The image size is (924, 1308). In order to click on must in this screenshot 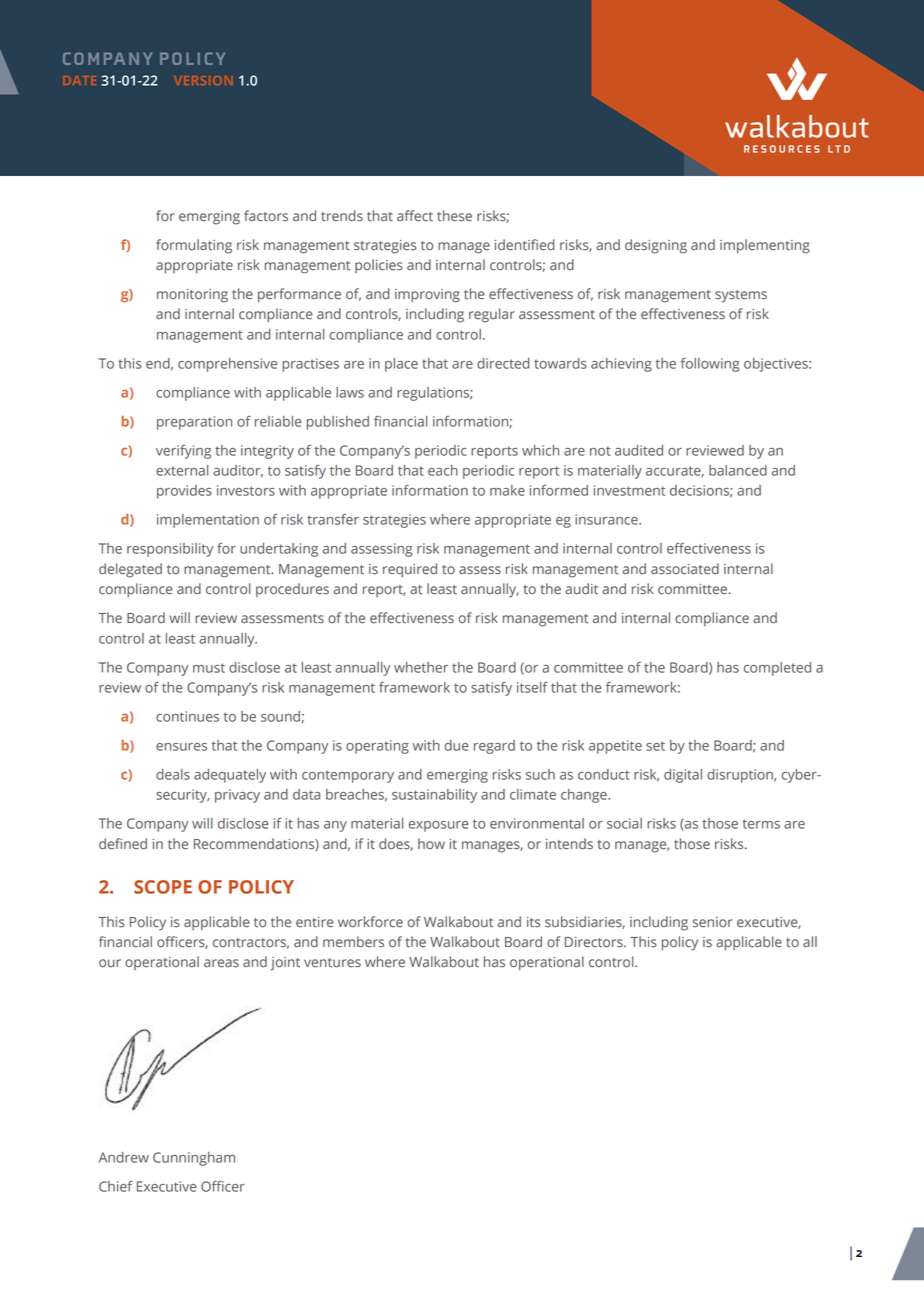, I will do `click(209, 668)`.
